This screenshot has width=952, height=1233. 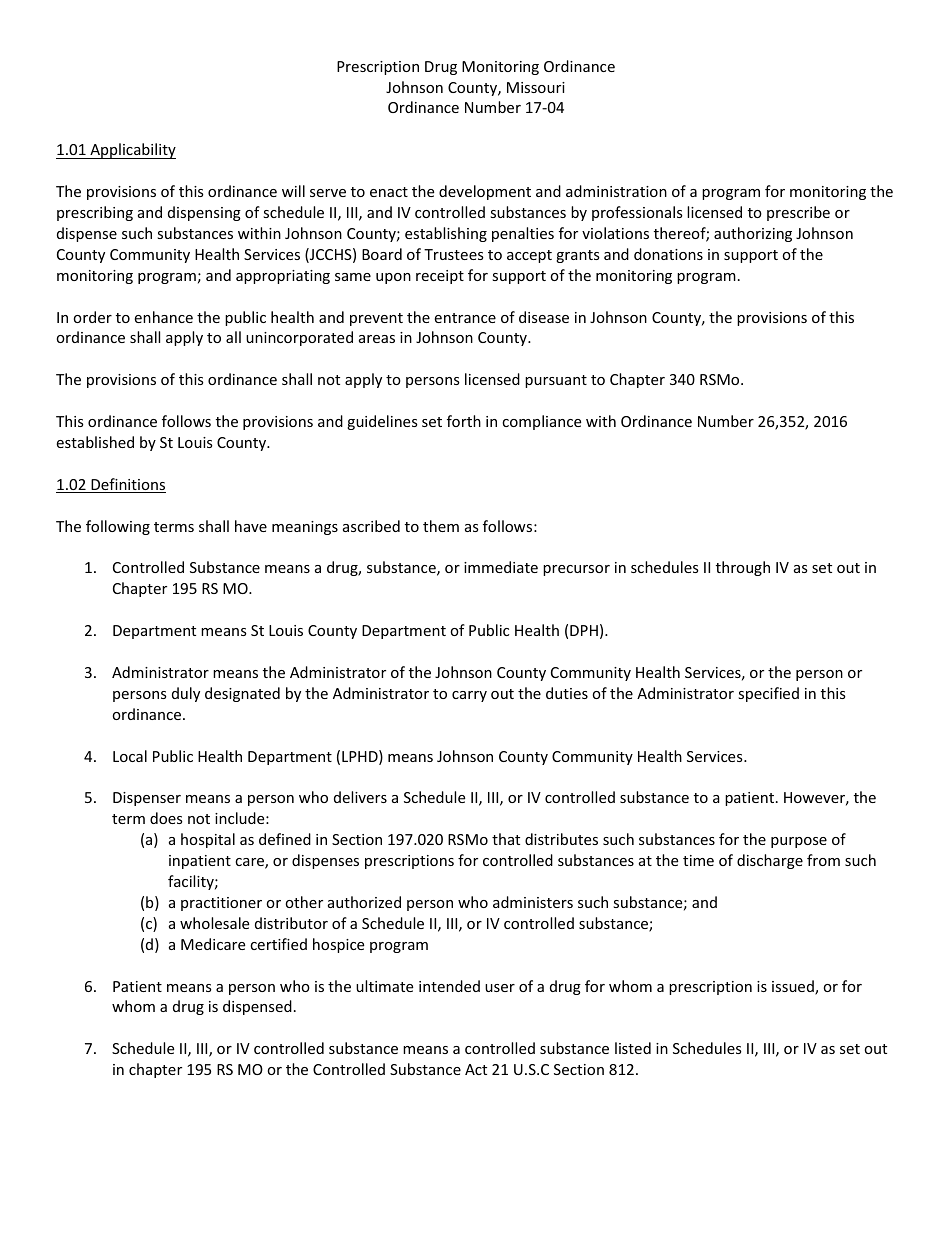 I want to click on Missouri, so click(x=536, y=87).
